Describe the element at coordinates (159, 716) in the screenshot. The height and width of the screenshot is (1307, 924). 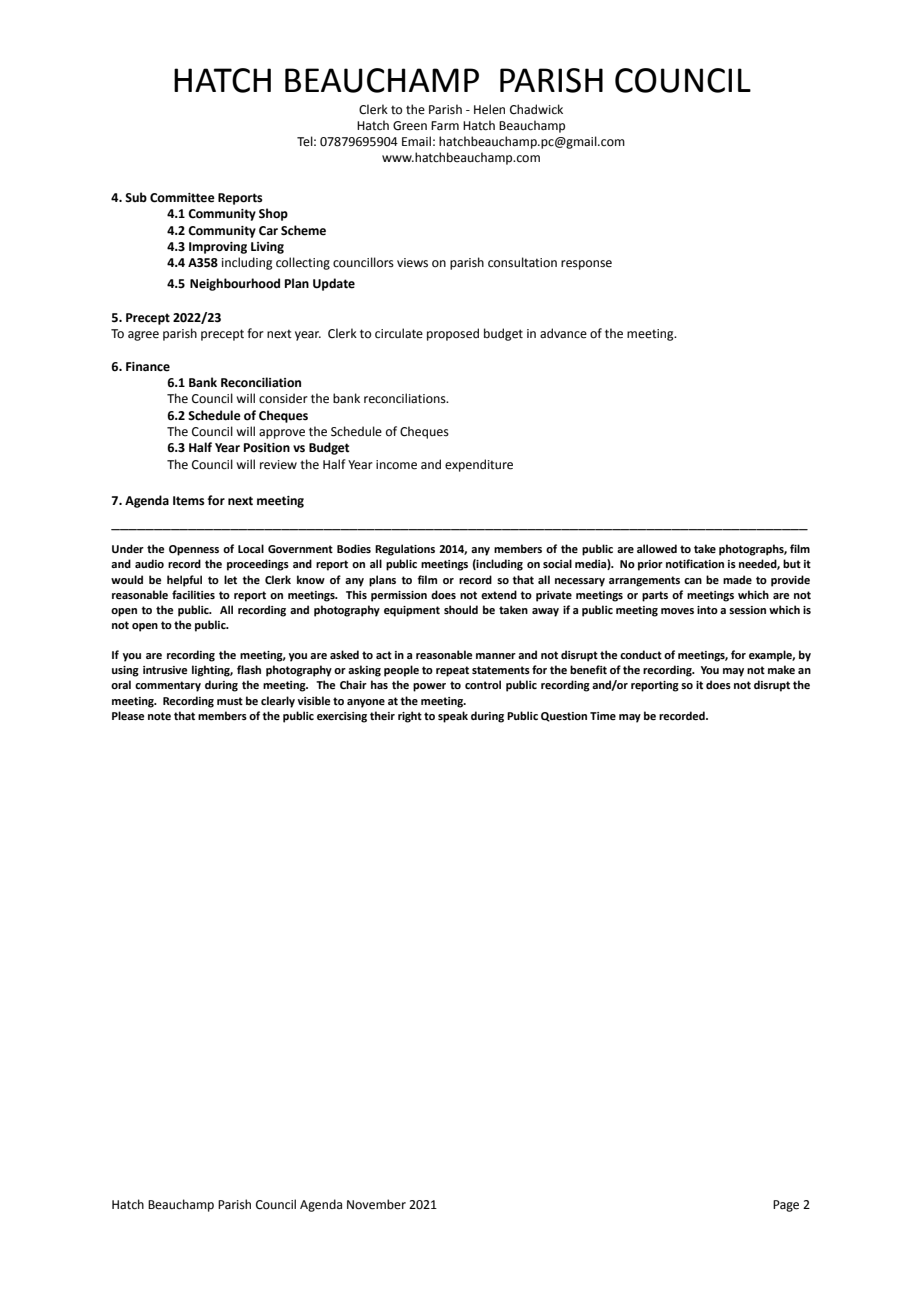
I see `note` at that location.
